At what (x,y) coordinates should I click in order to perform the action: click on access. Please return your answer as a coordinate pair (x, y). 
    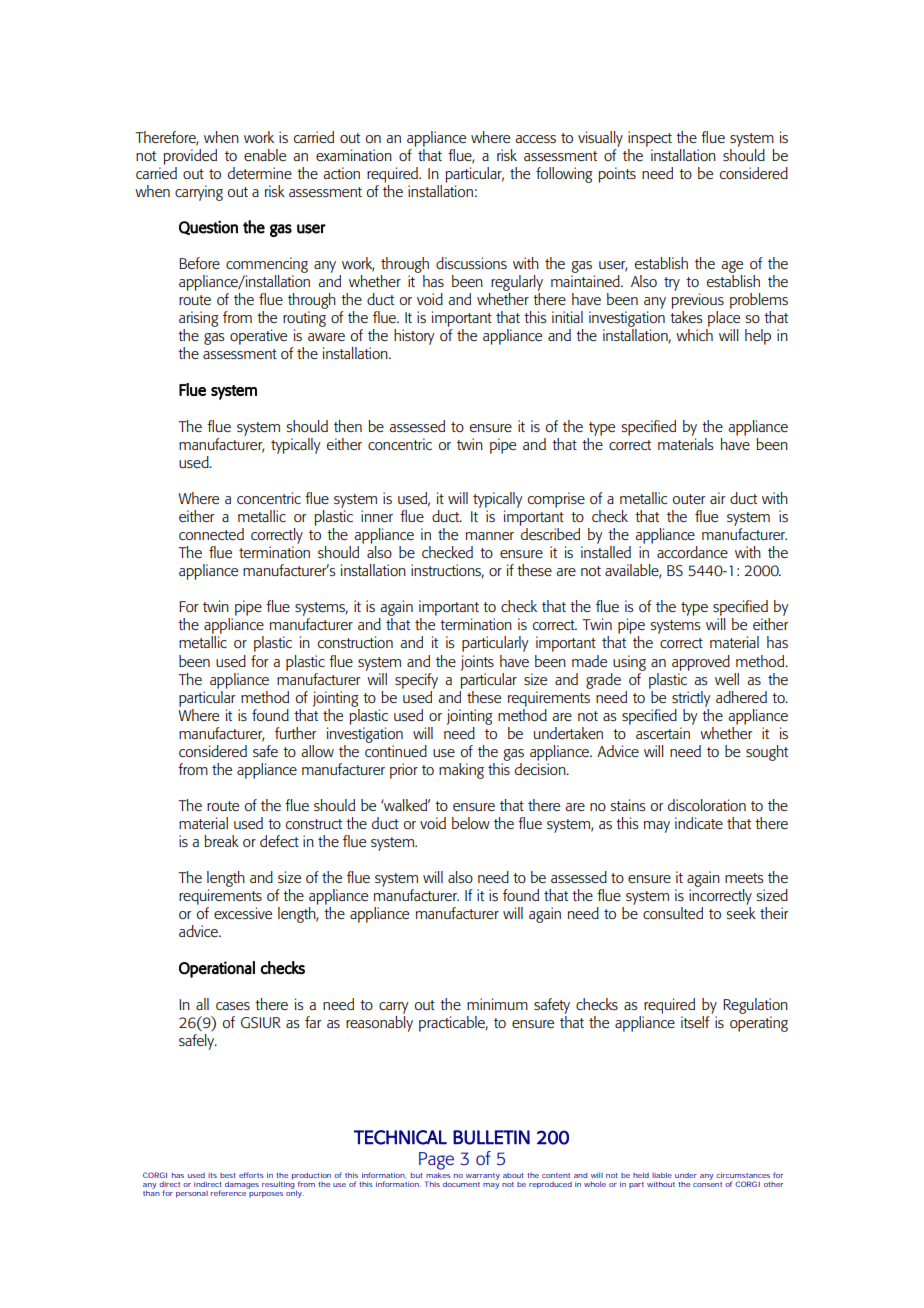
    Looking at the image, I should click on (535, 139).
